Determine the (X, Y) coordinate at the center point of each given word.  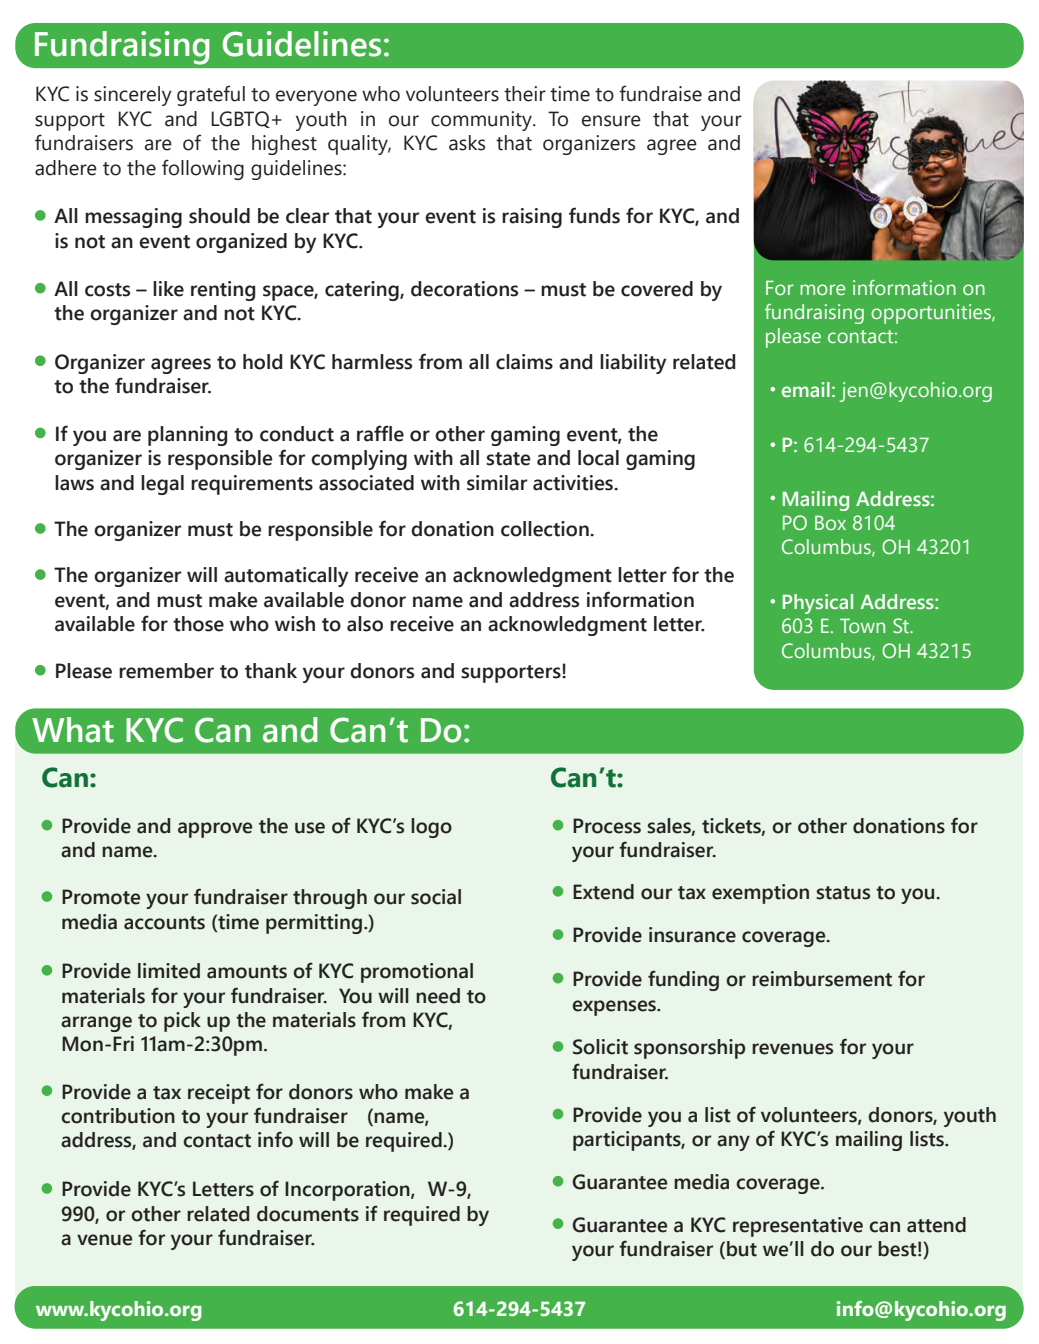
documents (308, 1214)
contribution (118, 1116)
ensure (611, 121)
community (482, 121)
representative (798, 1227)
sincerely (133, 96)
